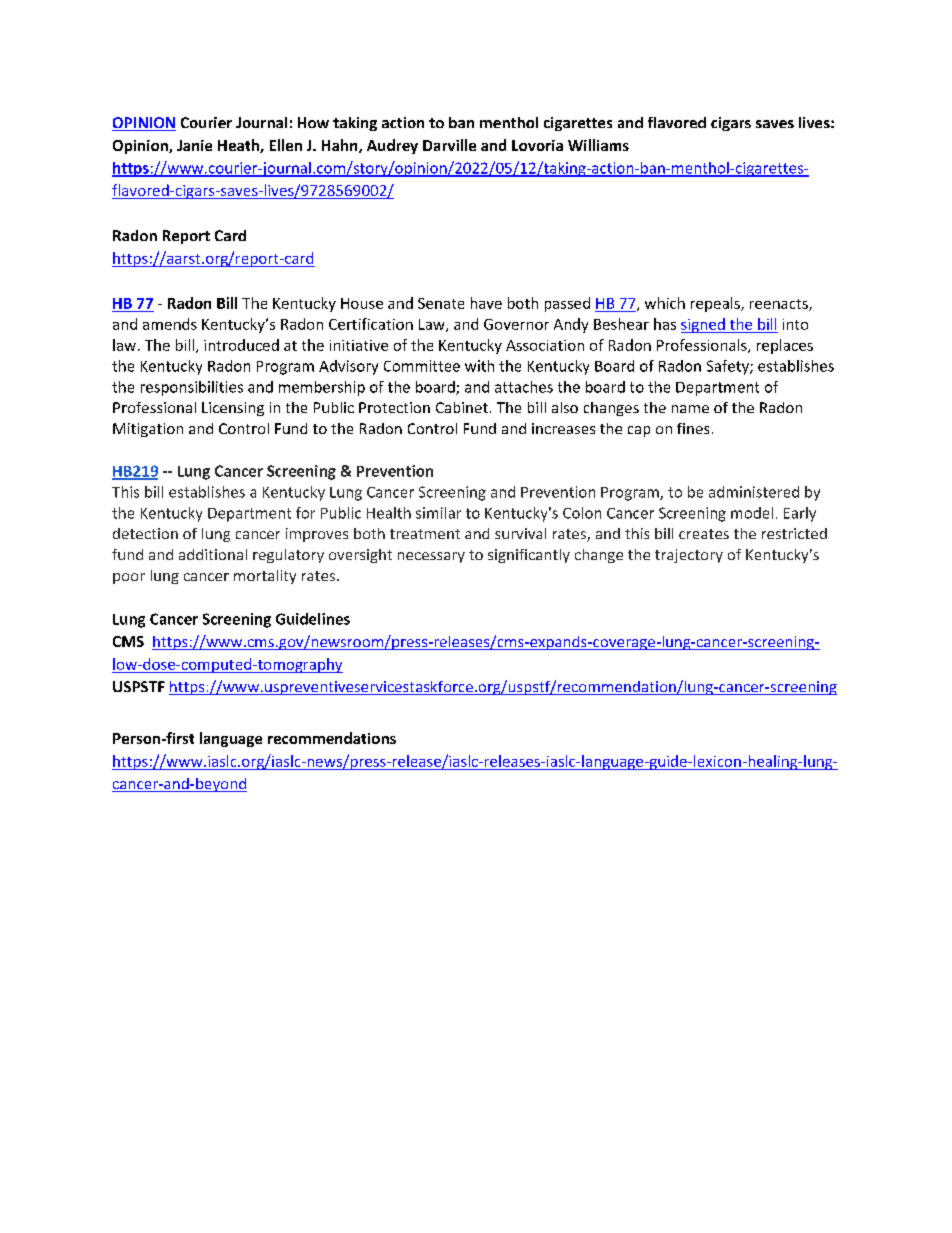  I want to click on fines, so click(693, 428).
